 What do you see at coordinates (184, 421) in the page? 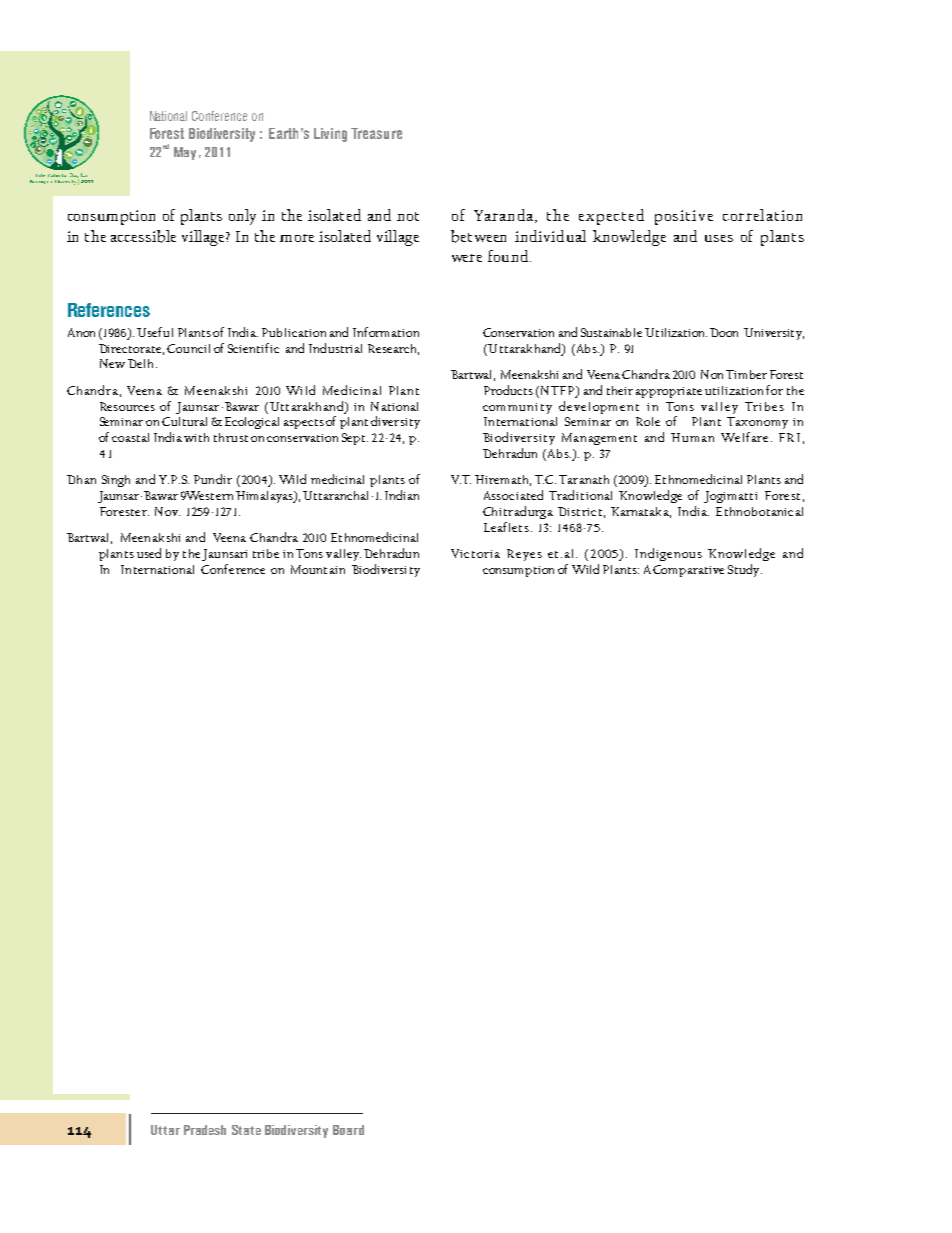
I see `Cultural` at bounding box center [184, 421].
